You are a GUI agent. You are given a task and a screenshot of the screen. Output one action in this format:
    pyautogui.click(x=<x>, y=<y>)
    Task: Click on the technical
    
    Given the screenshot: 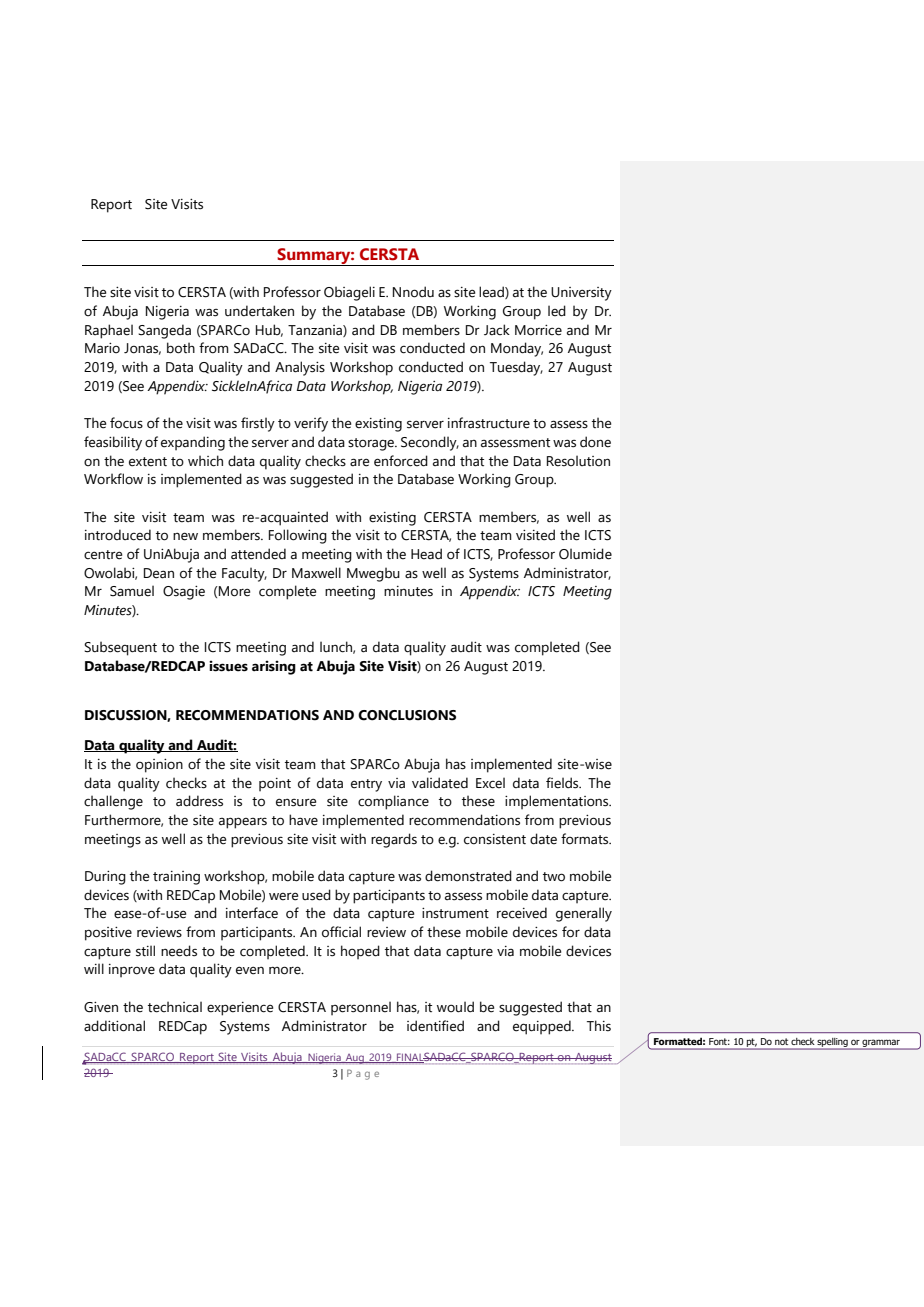 What is the action you would take?
    pyautogui.click(x=175, y=1007)
